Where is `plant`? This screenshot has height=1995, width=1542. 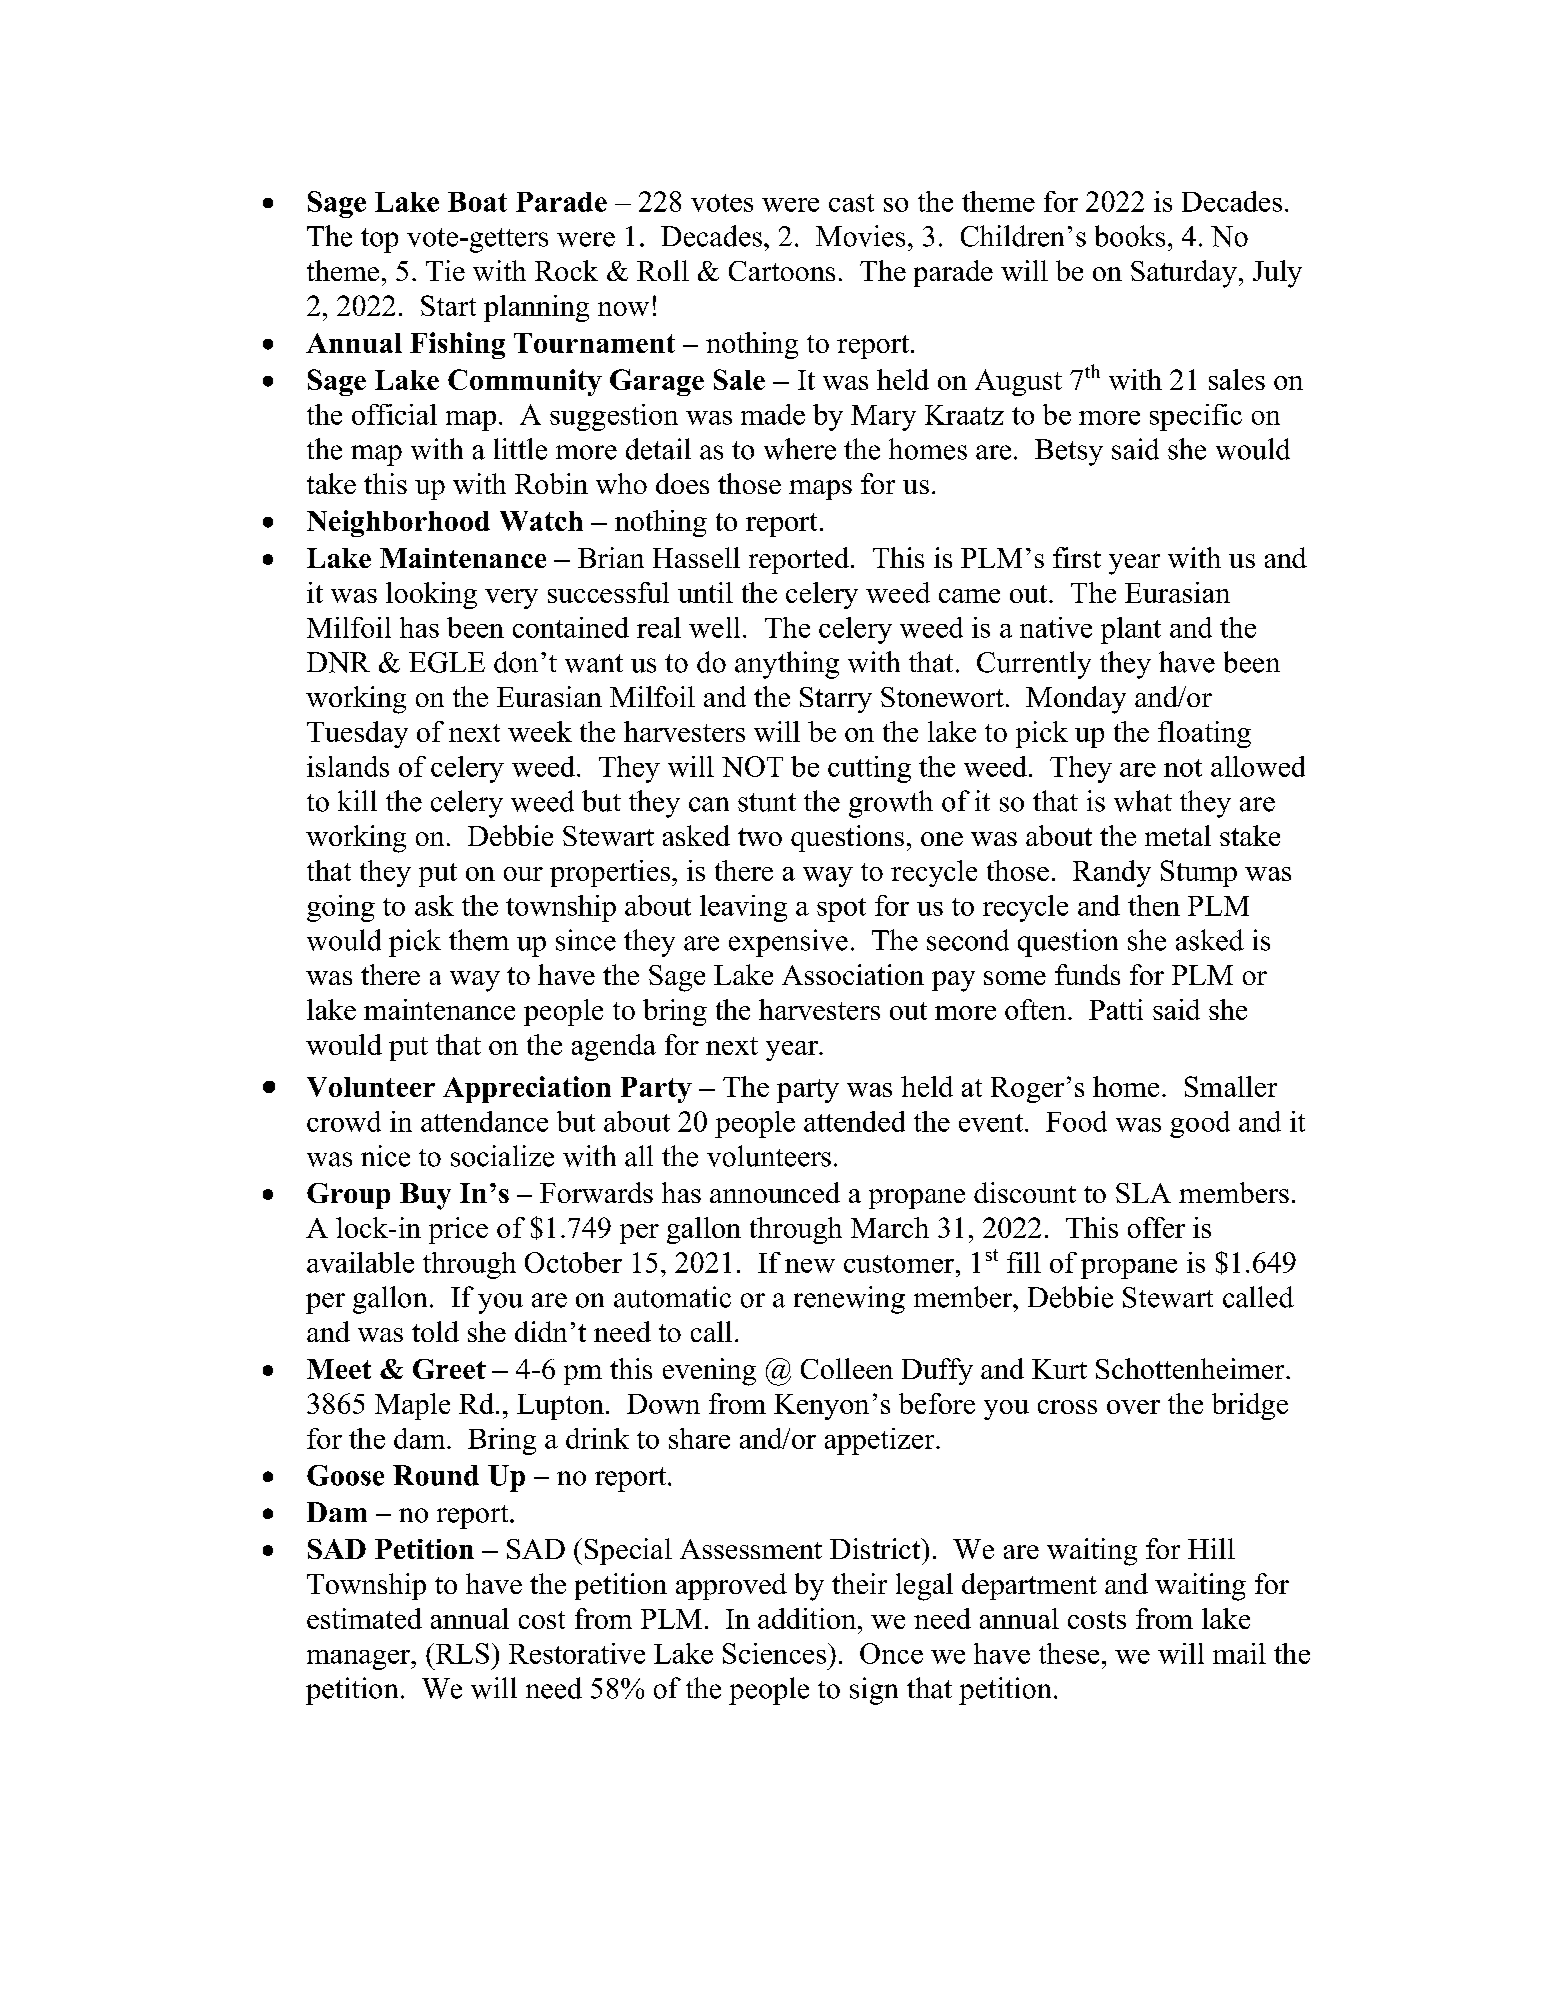
plant is located at coordinates (1131, 630).
